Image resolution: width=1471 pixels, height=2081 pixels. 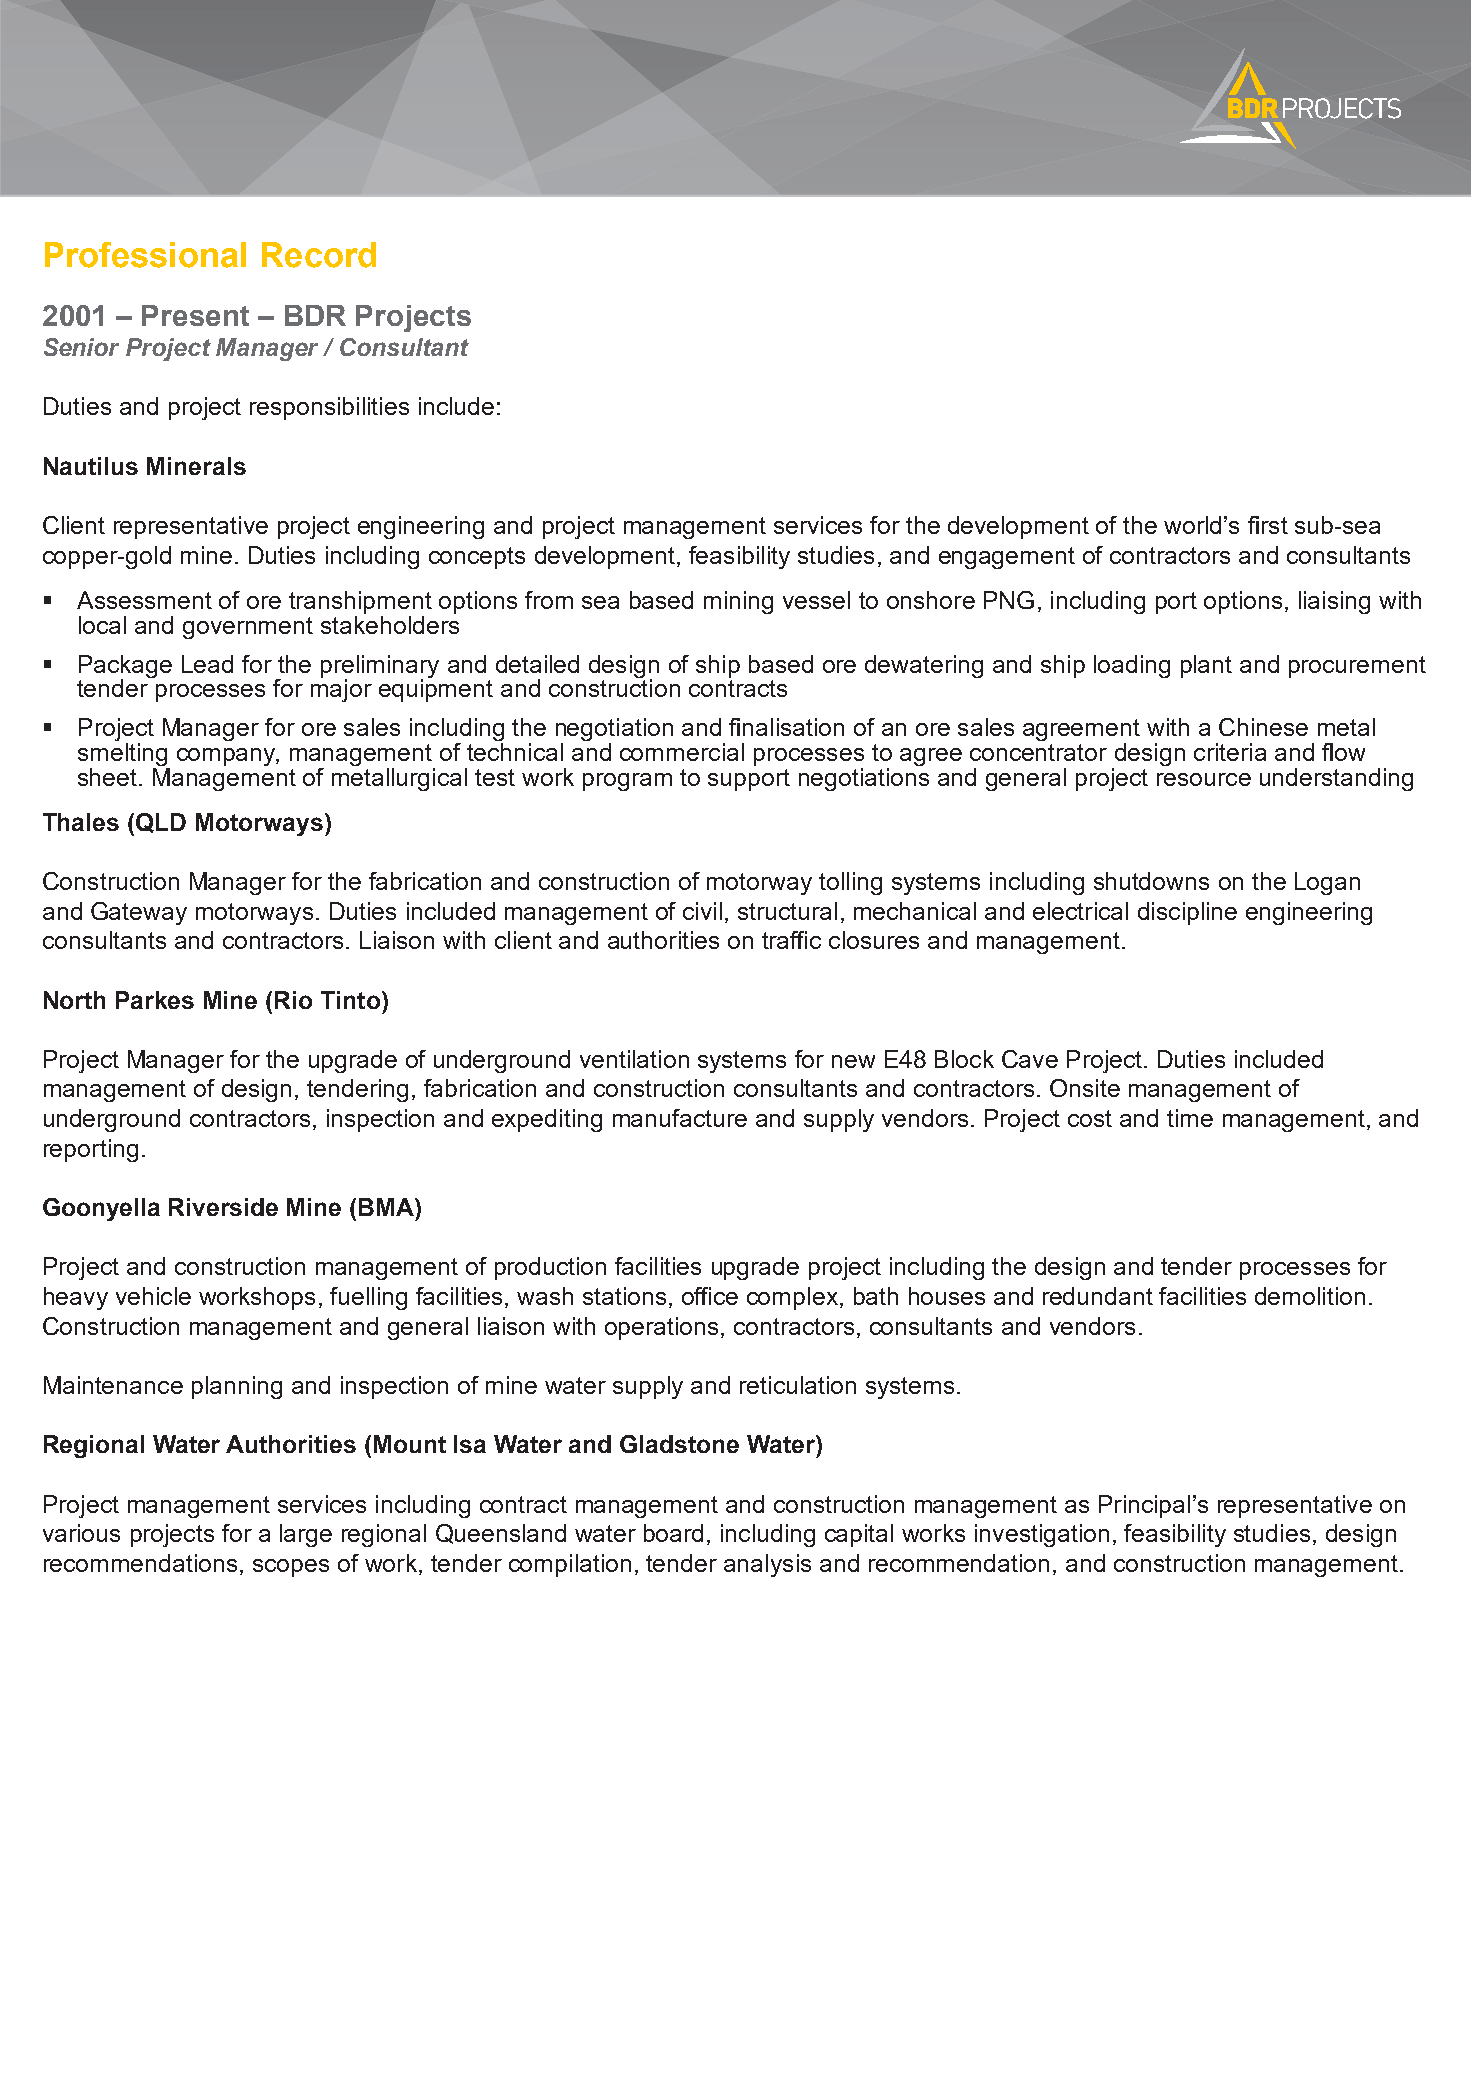 What do you see at coordinates (306, 1535) in the image?
I see `large` at bounding box center [306, 1535].
